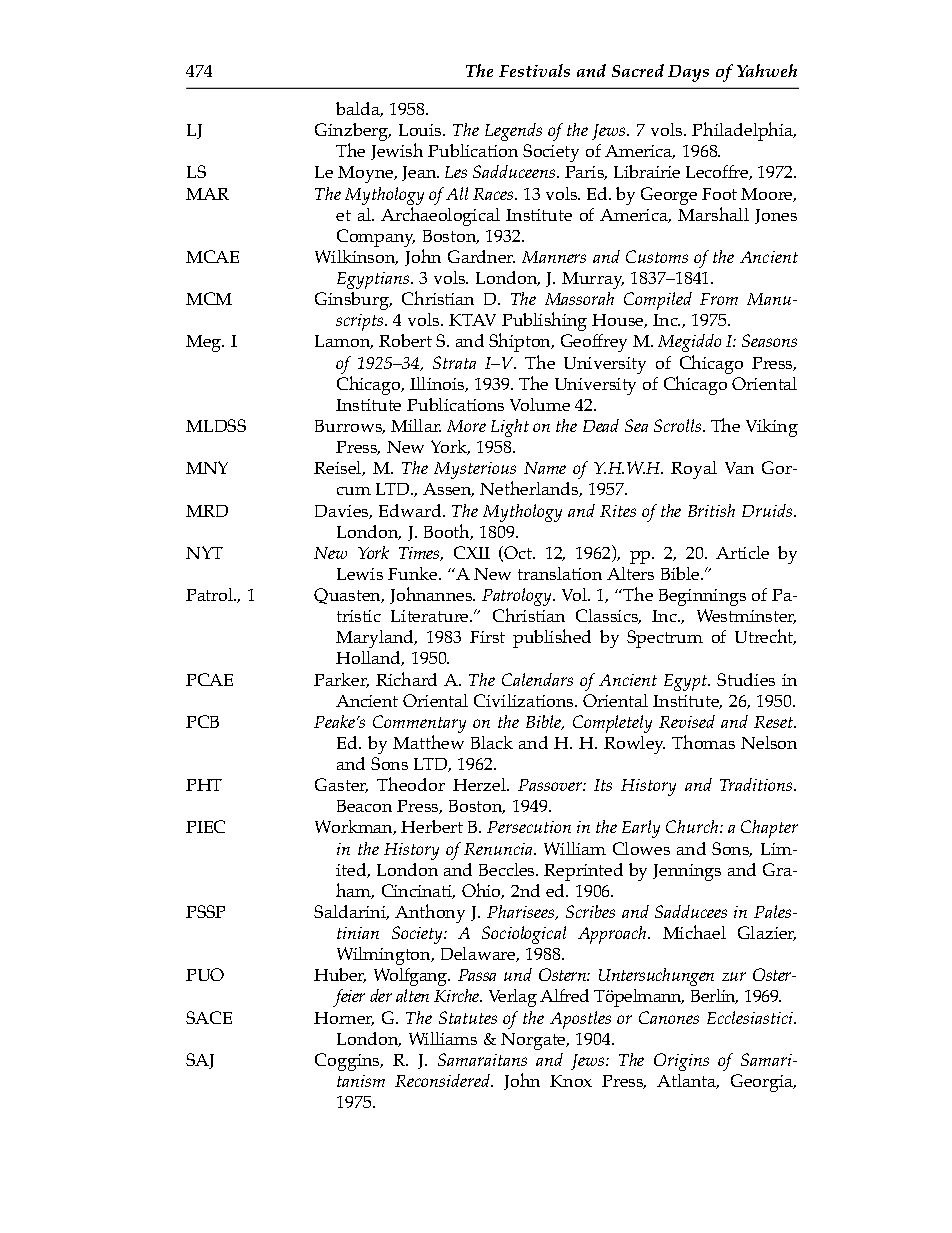 The width and height of the screenshot is (952, 1233). I want to click on Black, so click(492, 742).
